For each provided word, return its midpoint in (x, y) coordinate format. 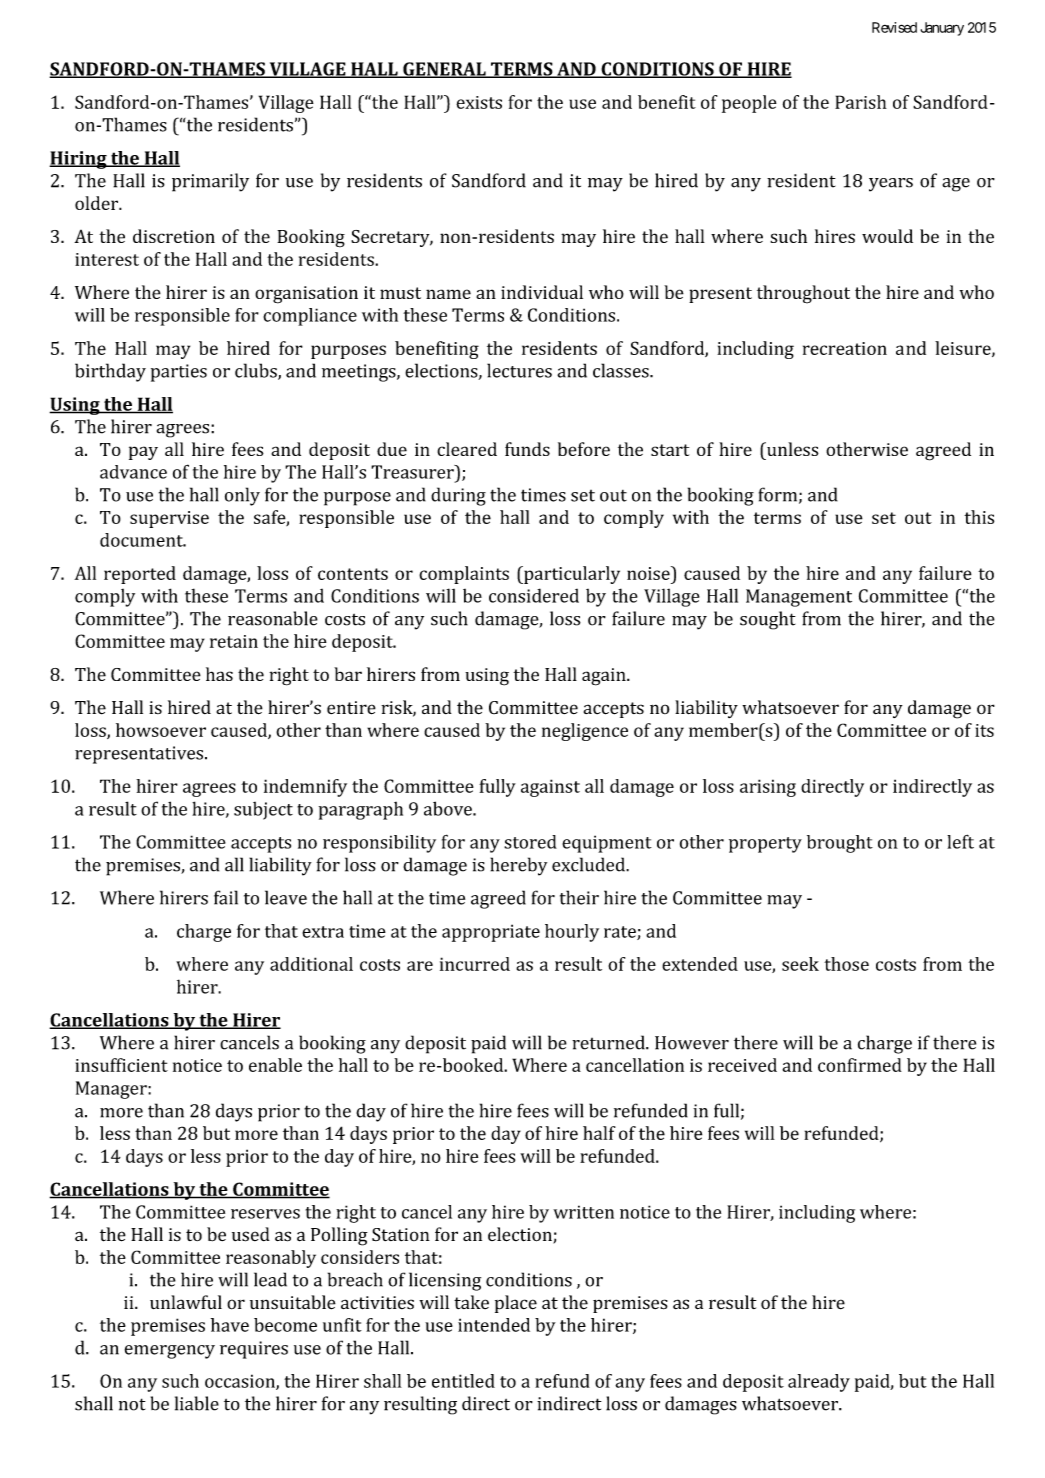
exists (479, 102)
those (846, 964)
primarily (210, 182)
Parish (861, 102)
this (979, 517)
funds (527, 449)
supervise (169, 519)
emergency (170, 1352)
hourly (572, 933)
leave (286, 897)
